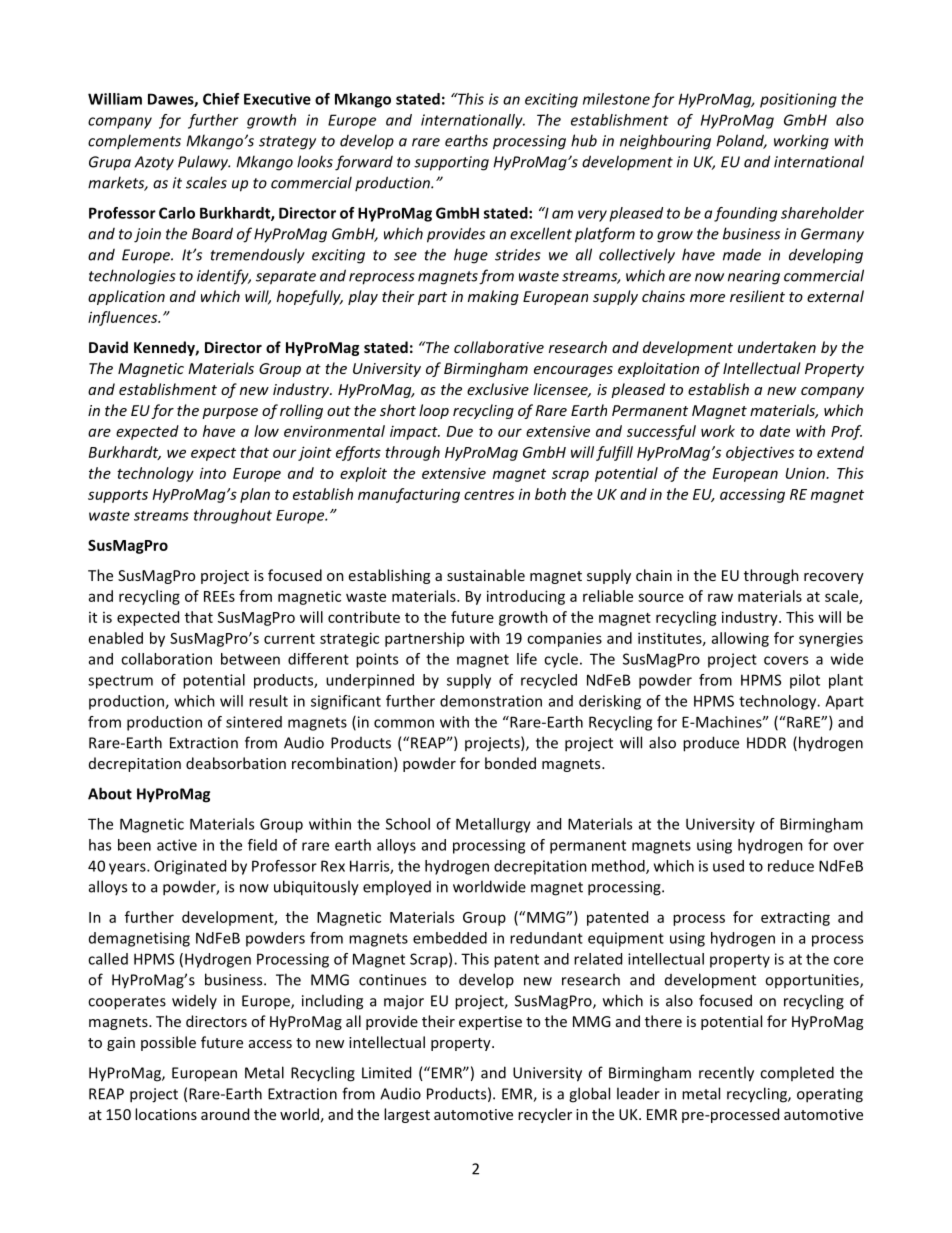 The width and height of the image is (952, 1233). What do you see at coordinates (407, 1115) in the image?
I see `largest` at bounding box center [407, 1115].
